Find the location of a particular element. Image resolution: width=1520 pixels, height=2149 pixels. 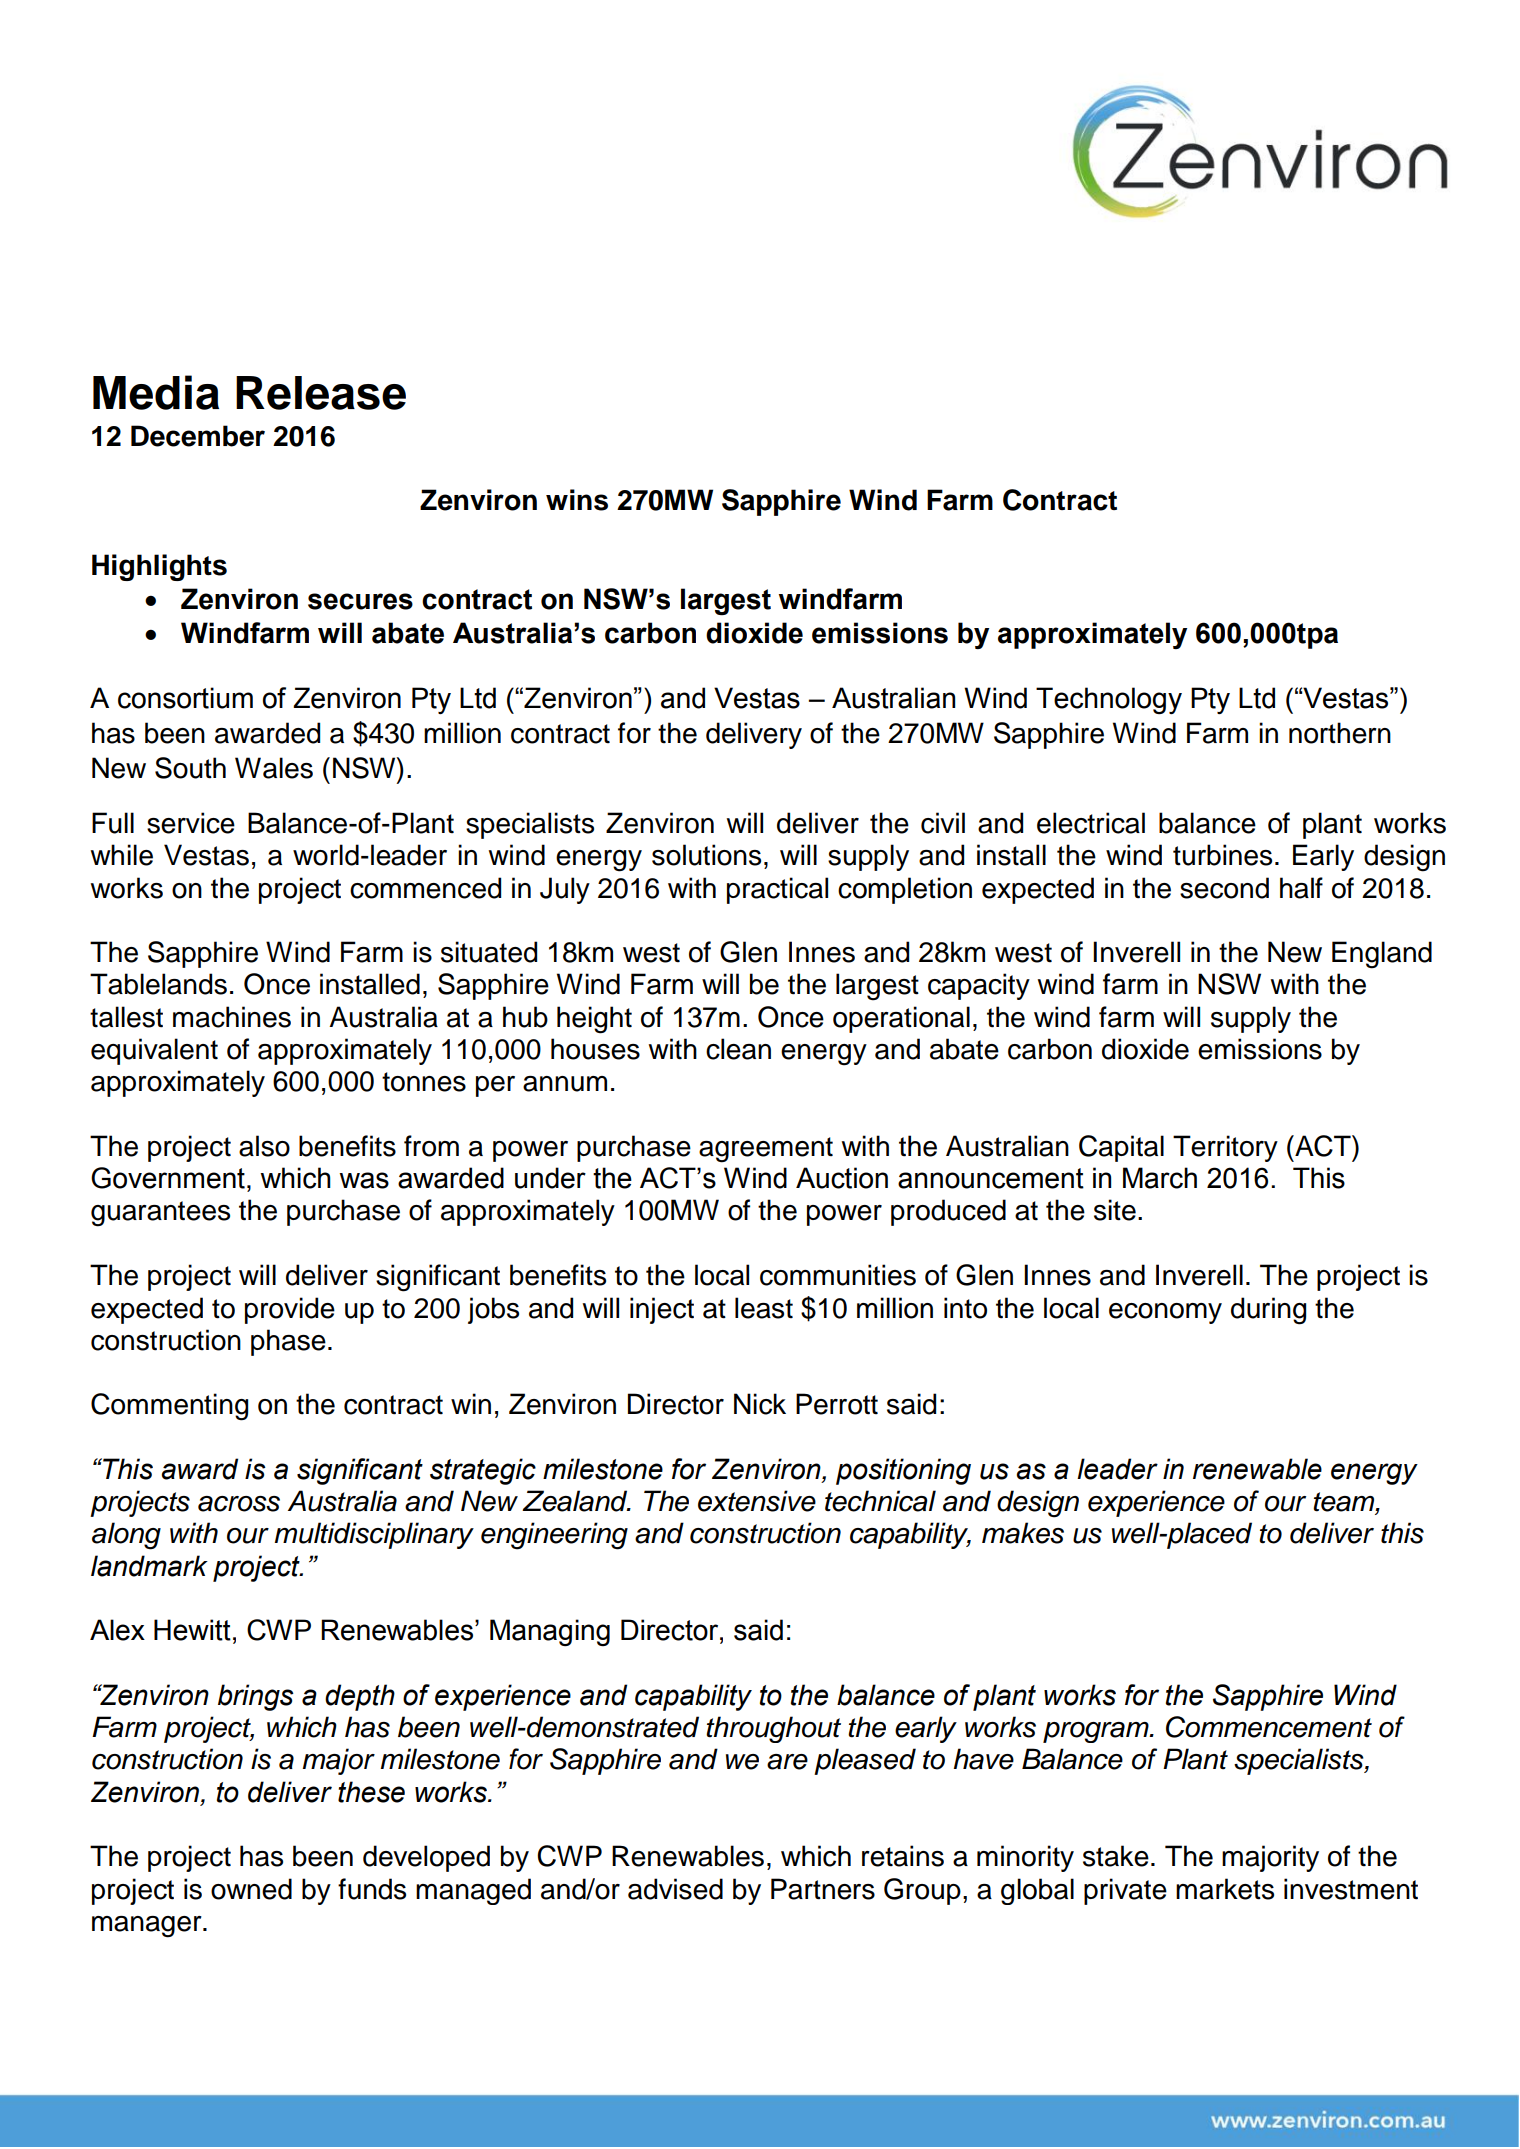

owned is located at coordinates (251, 1889).
